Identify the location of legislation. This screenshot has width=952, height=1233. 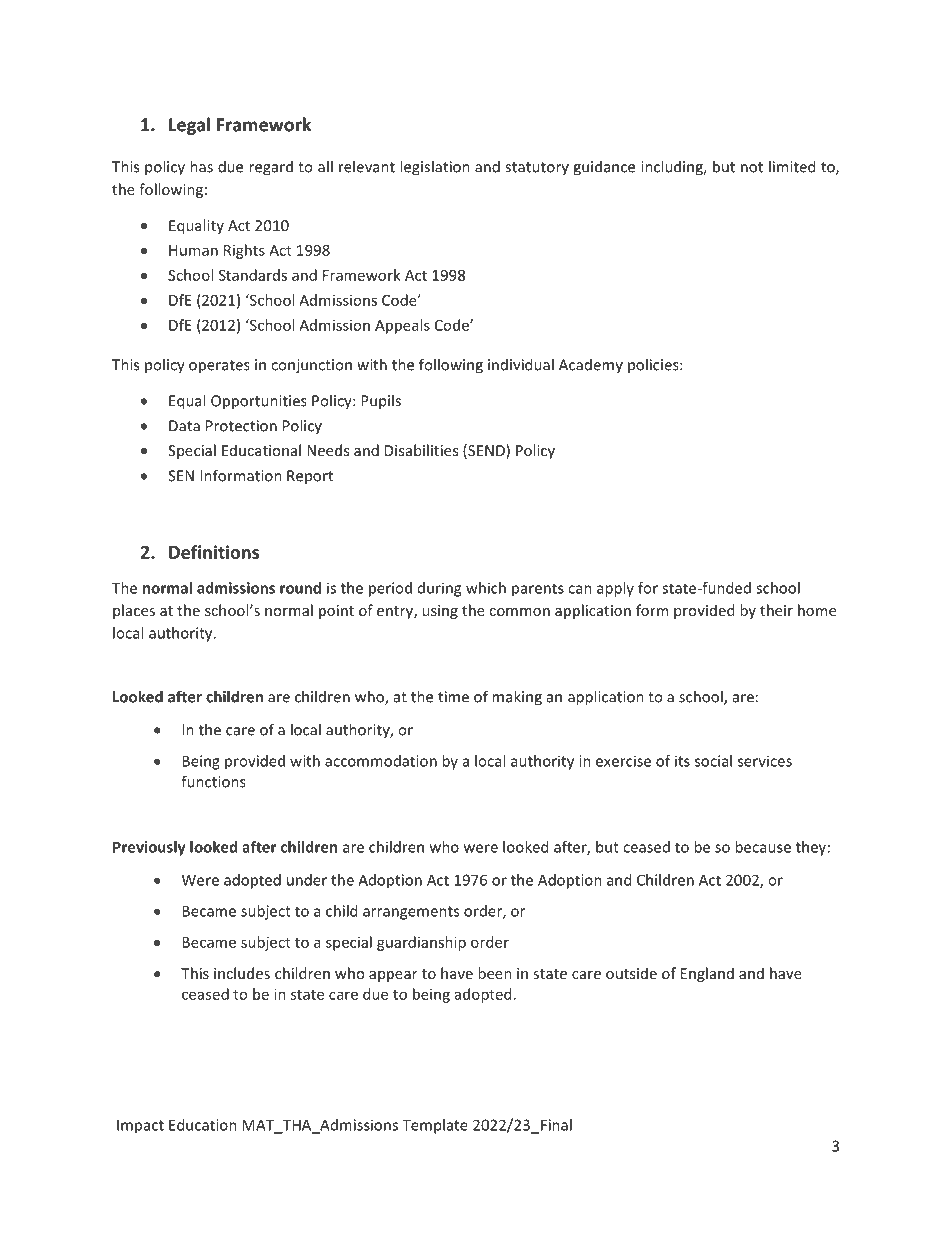
(435, 168).
